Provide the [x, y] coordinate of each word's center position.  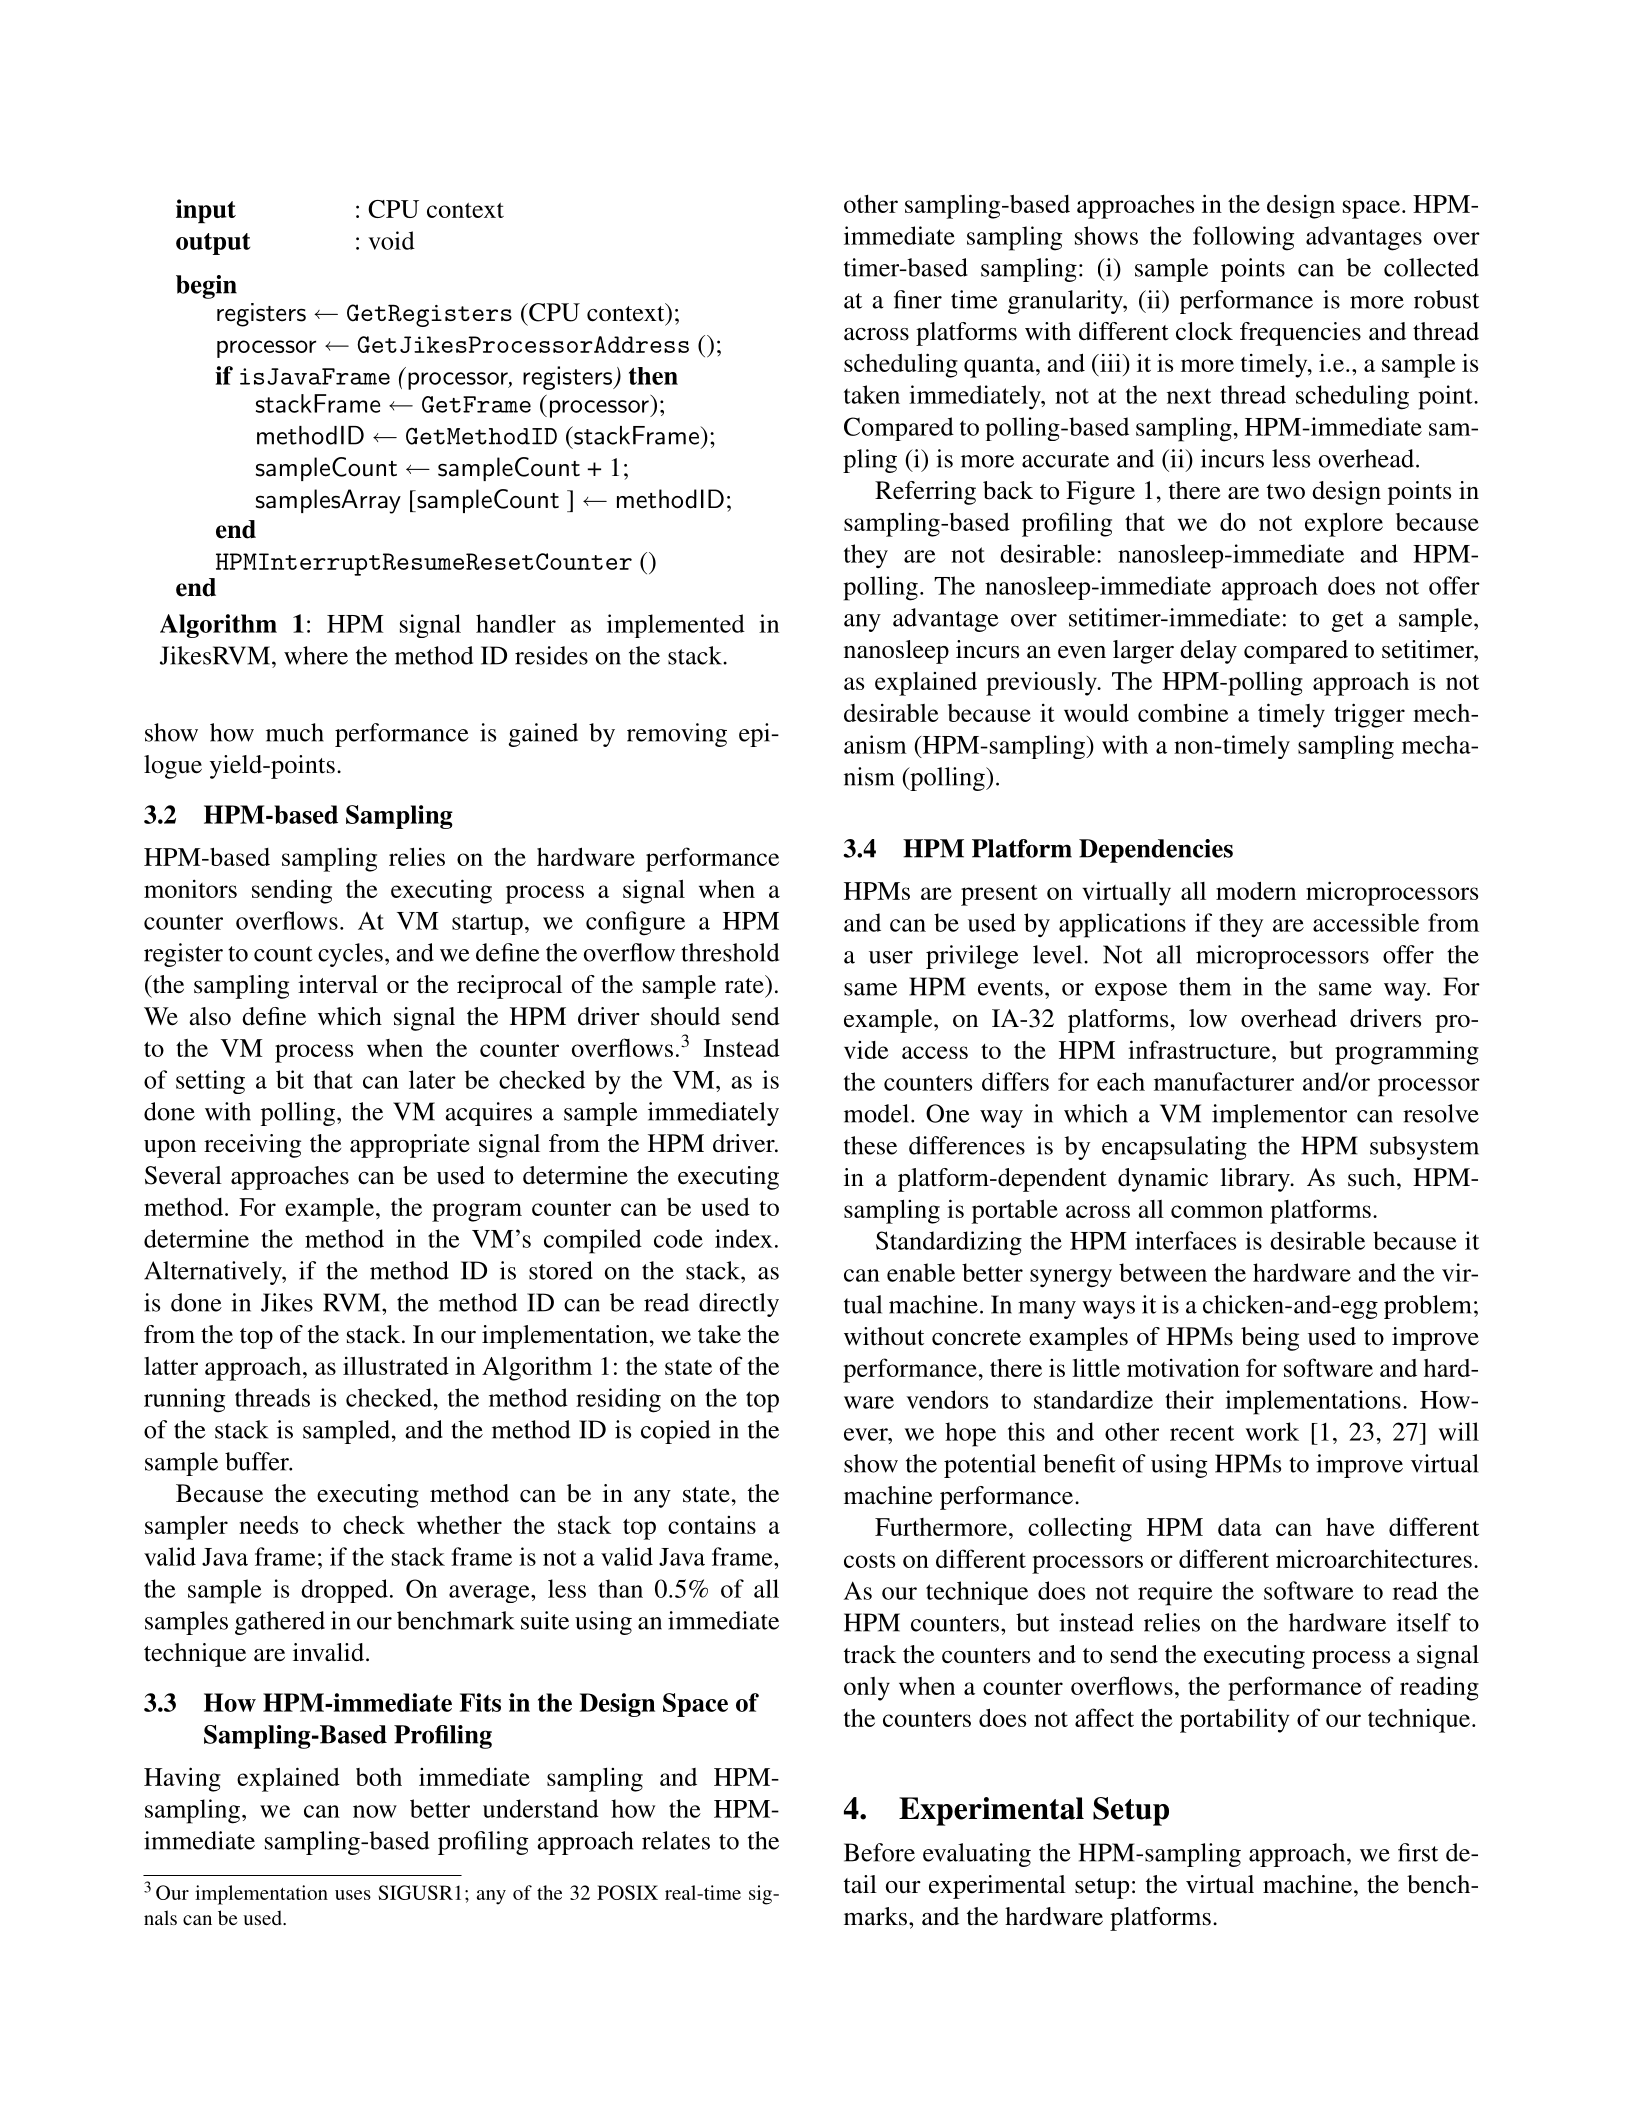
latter [171, 1366]
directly [739, 1305]
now [375, 1811]
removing [677, 735]
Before [879, 1852]
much [295, 732]
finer [918, 299]
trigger [1369, 715]
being [1270, 1339]
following [1243, 238]
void [391, 240]
